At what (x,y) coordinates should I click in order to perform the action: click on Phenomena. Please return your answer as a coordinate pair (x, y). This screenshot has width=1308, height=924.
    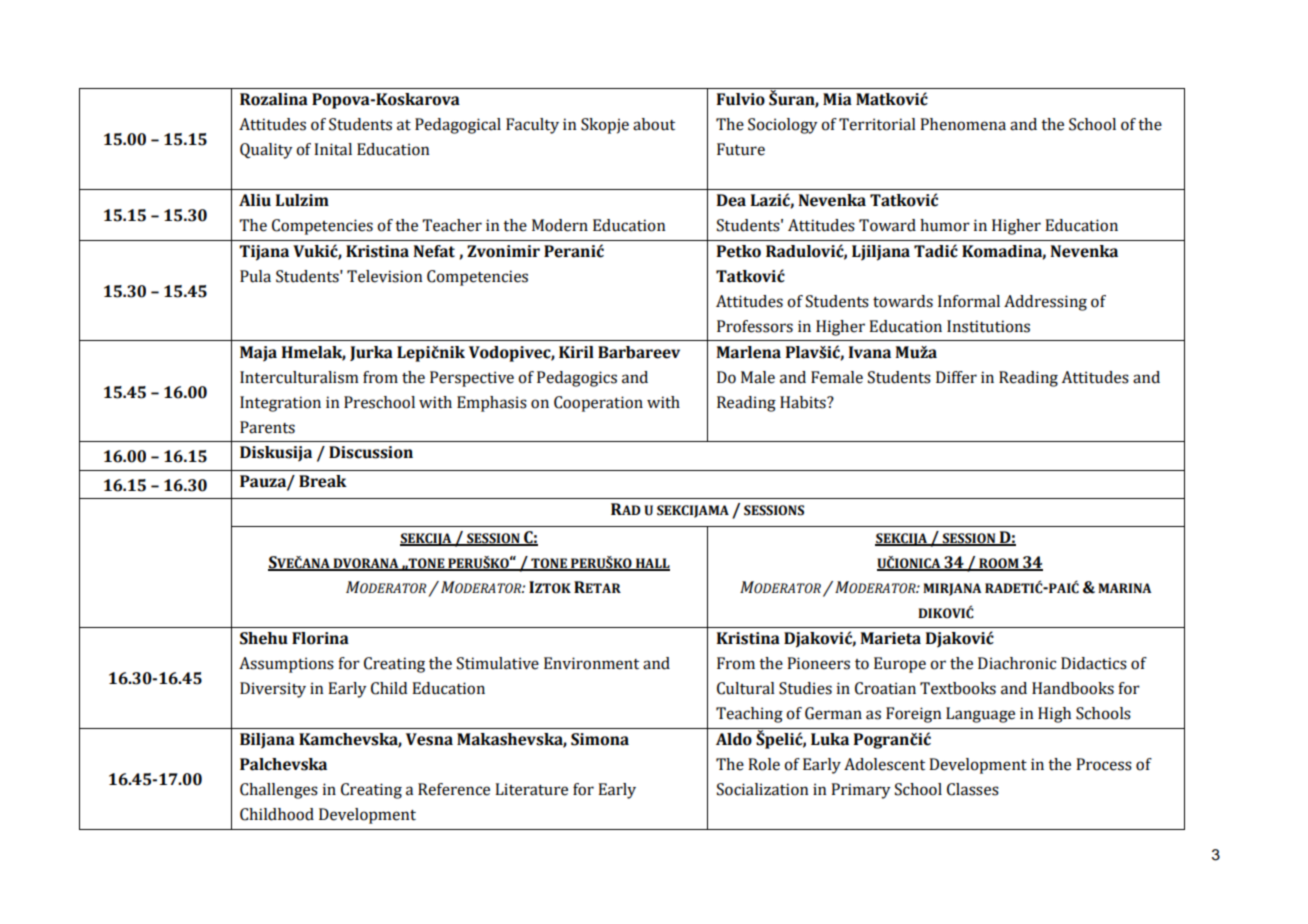
    Looking at the image, I should click on (963, 124).
